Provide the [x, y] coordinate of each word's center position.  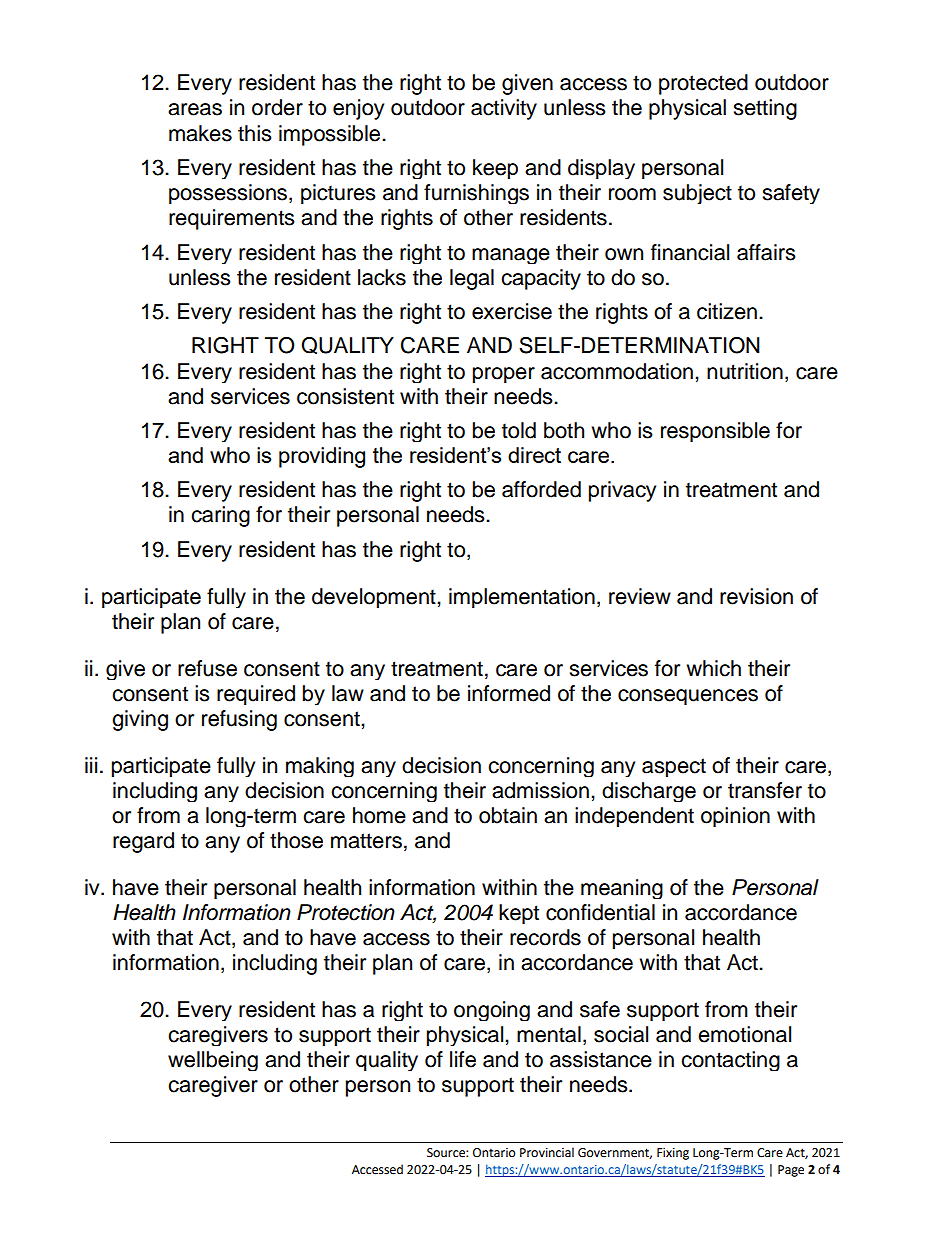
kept [519, 914]
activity [504, 109]
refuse [207, 668]
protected [703, 84]
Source [447, 1153]
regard [143, 842]
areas [195, 109]
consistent [345, 396]
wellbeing [213, 1061]
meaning [622, 889]
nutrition [745, 371]
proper [504, 375]
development [375, 598]
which [713, 668]
